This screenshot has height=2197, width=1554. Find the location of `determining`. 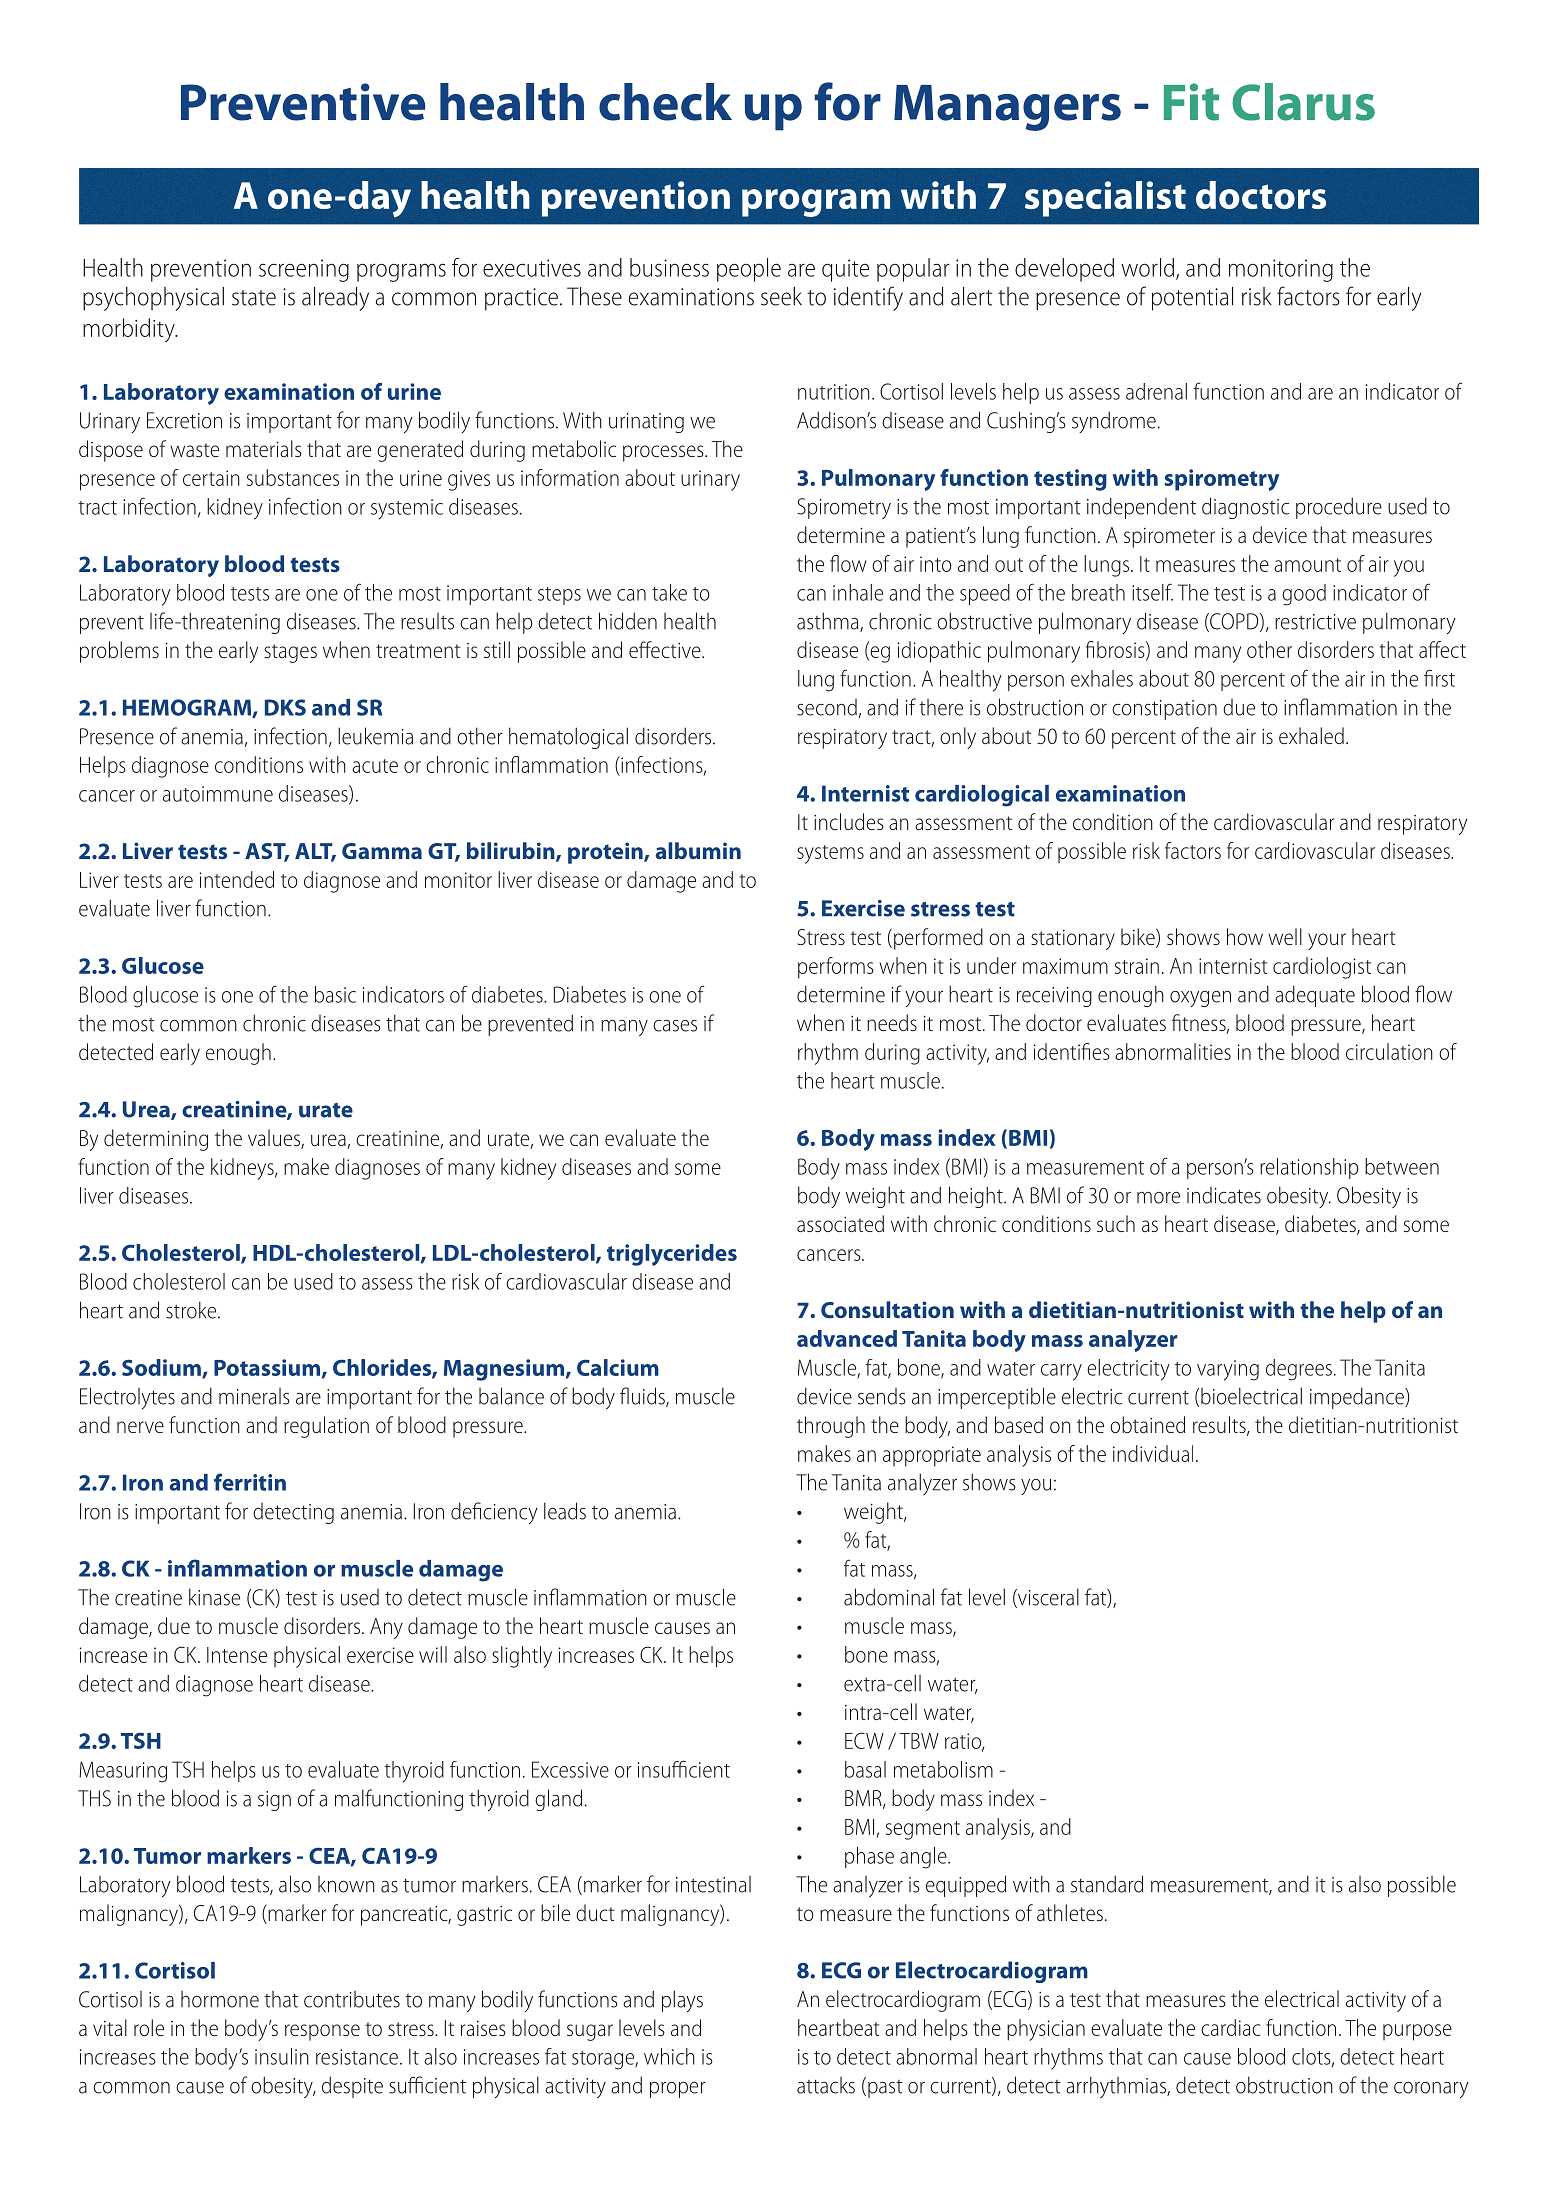

determining is located at coordinates (156, 1140).
